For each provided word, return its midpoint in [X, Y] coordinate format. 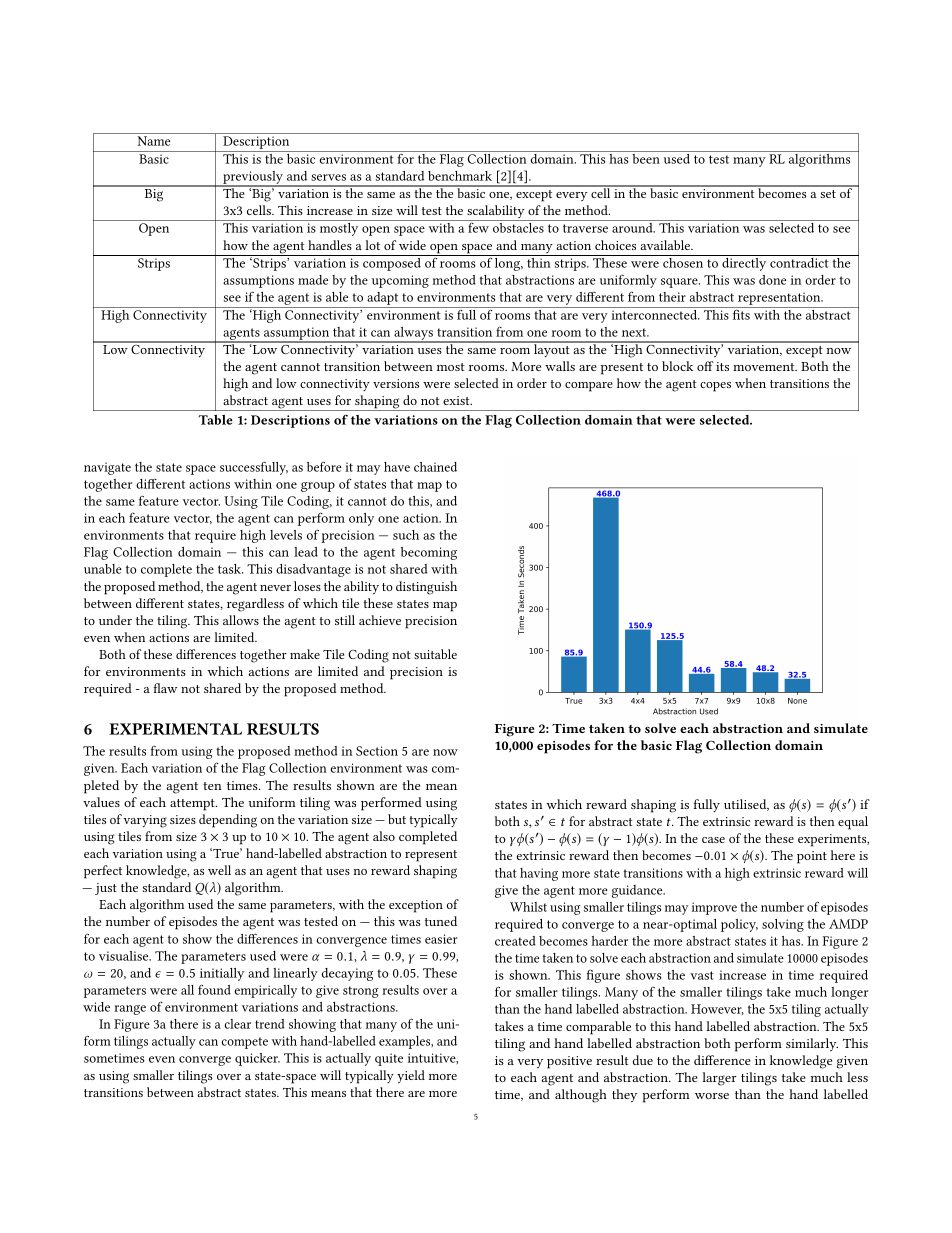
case [713, 840]
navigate [107, 468]
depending [228, 821]
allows [241, 620]
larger [719, 1079]
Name [153, 141]
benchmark [460, 176]
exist [457, 400]
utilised [746, 805]
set [828, 194]
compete [244, 1043]
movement [765, 367]
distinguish [426, 588]
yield [411, 1076]
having [539, 874]
